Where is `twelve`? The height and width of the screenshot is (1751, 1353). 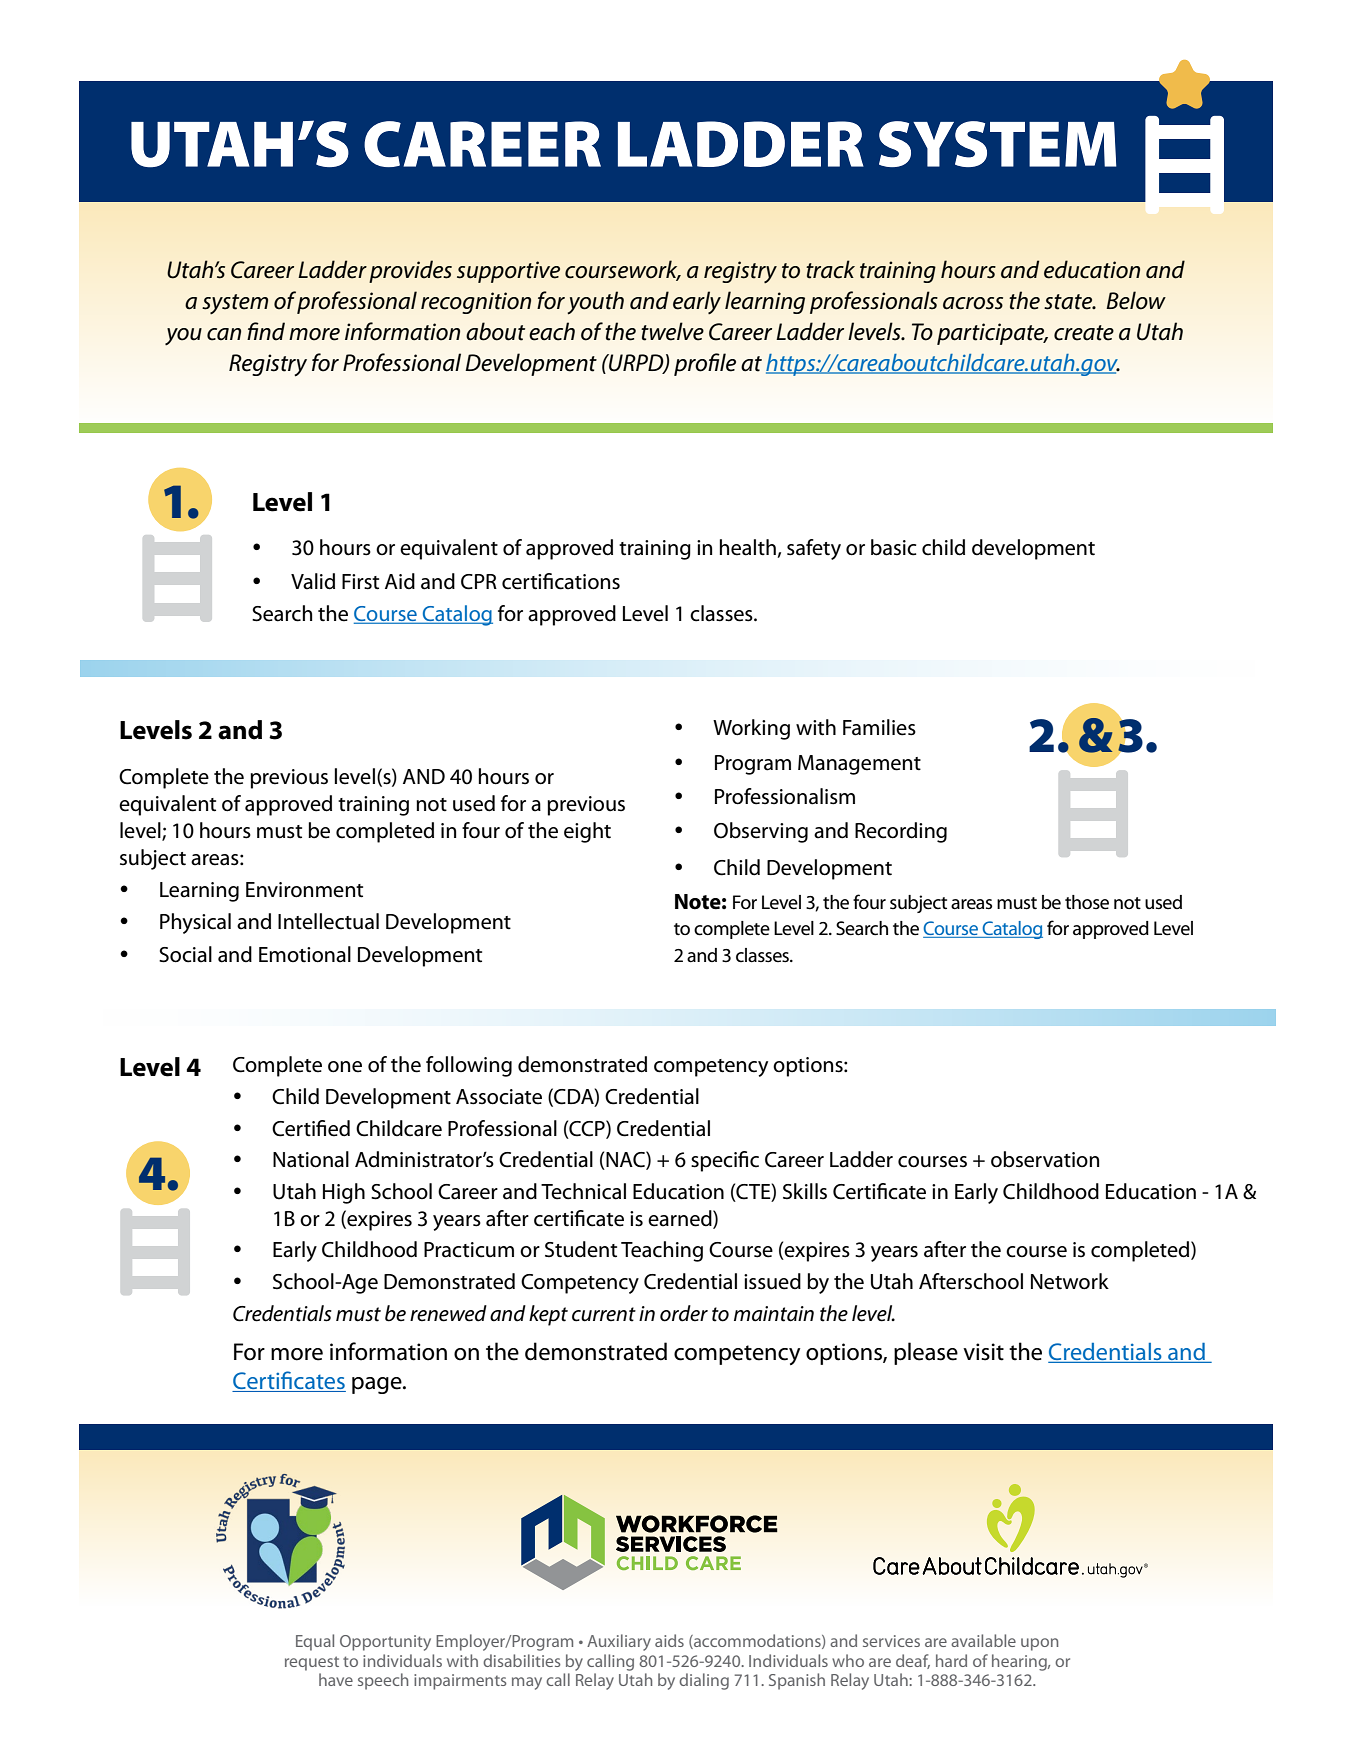
twelve is located at coordinates (672, 331).
